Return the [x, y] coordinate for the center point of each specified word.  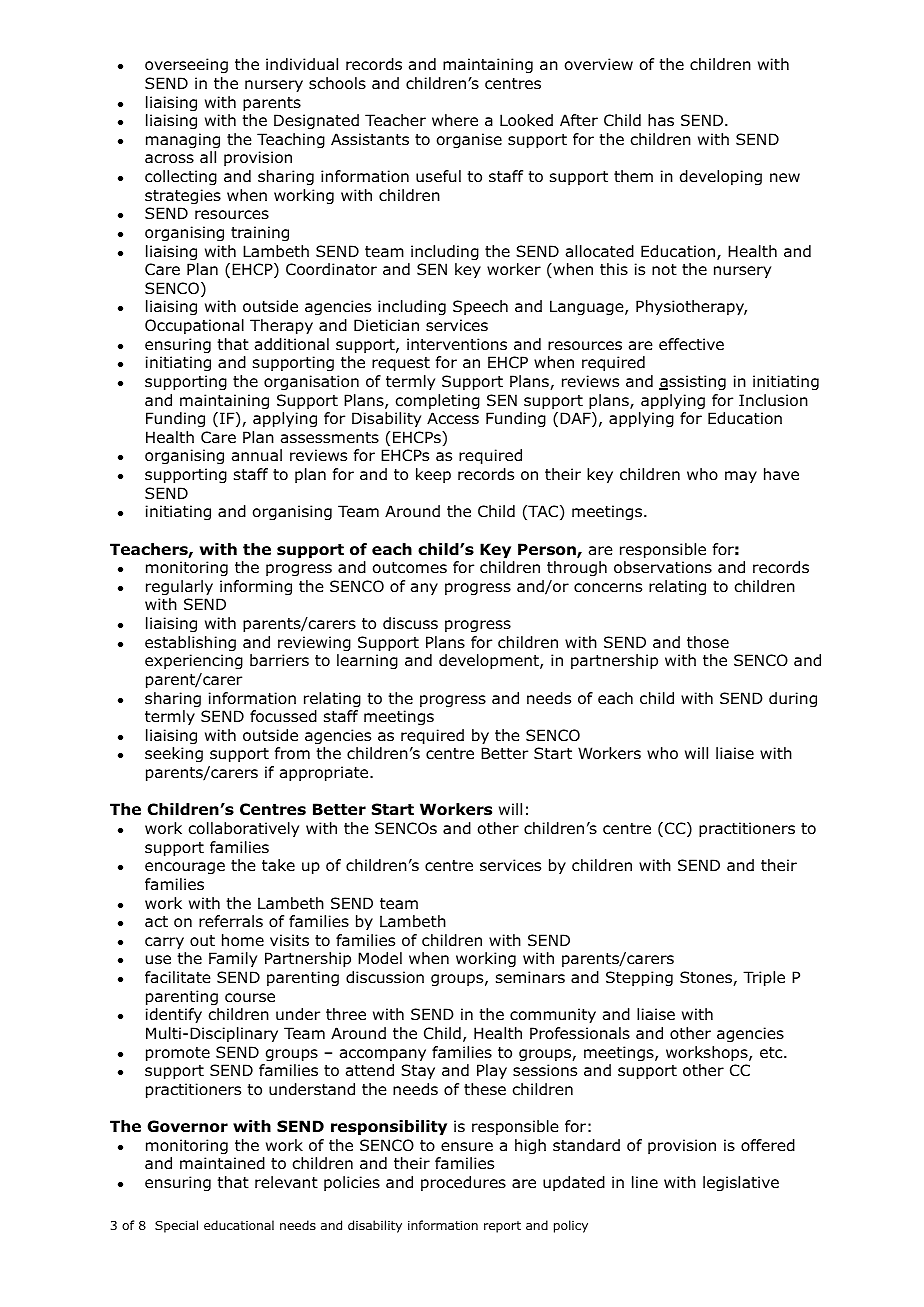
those [708, 642]
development [490, 661]
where [455, 120]
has [661, 120]
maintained [222, 1163]
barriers [279, 660]
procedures [463, 1183]
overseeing [186, 66]
